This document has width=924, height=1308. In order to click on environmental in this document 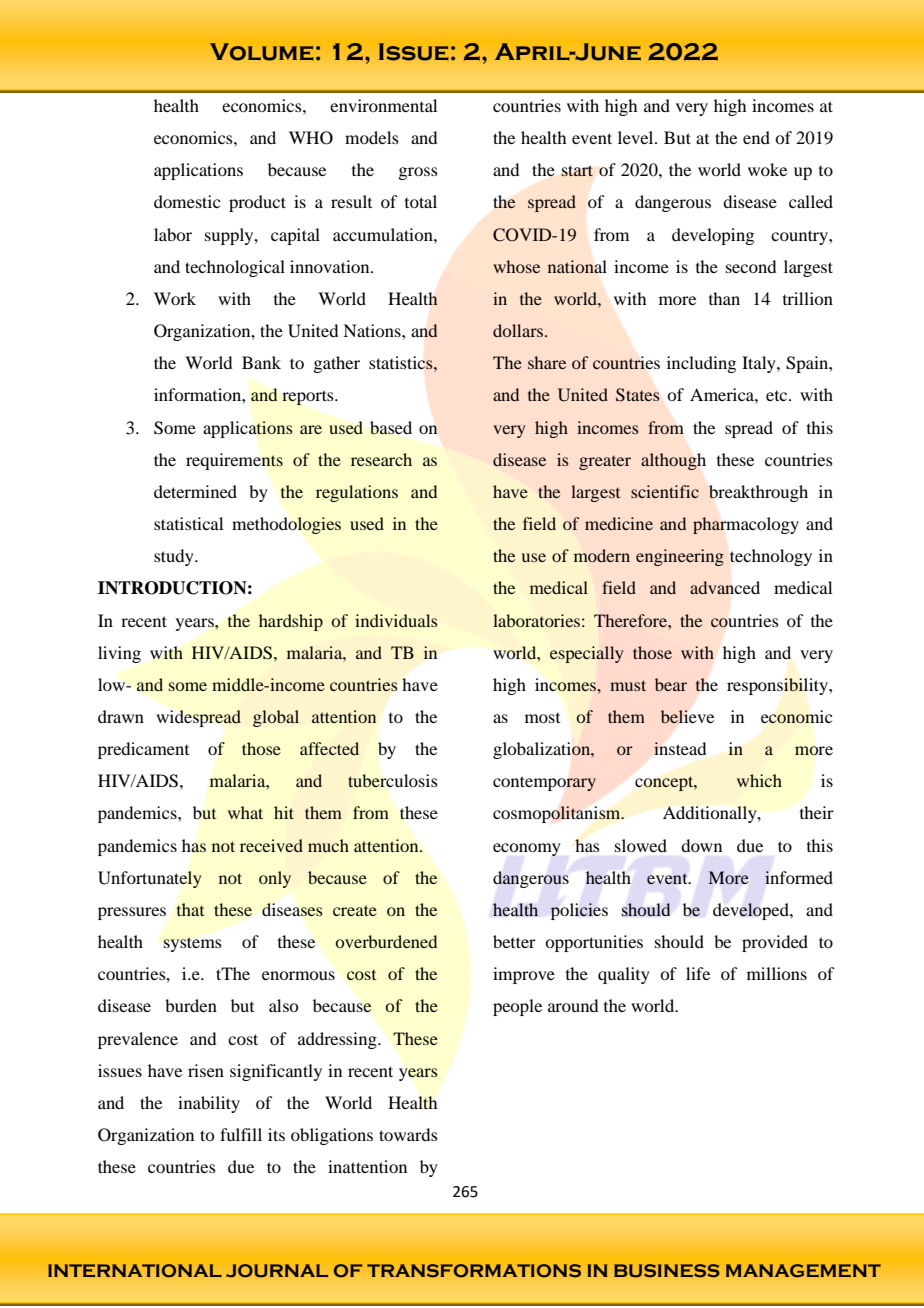, I will do `click(383, 105)`.
